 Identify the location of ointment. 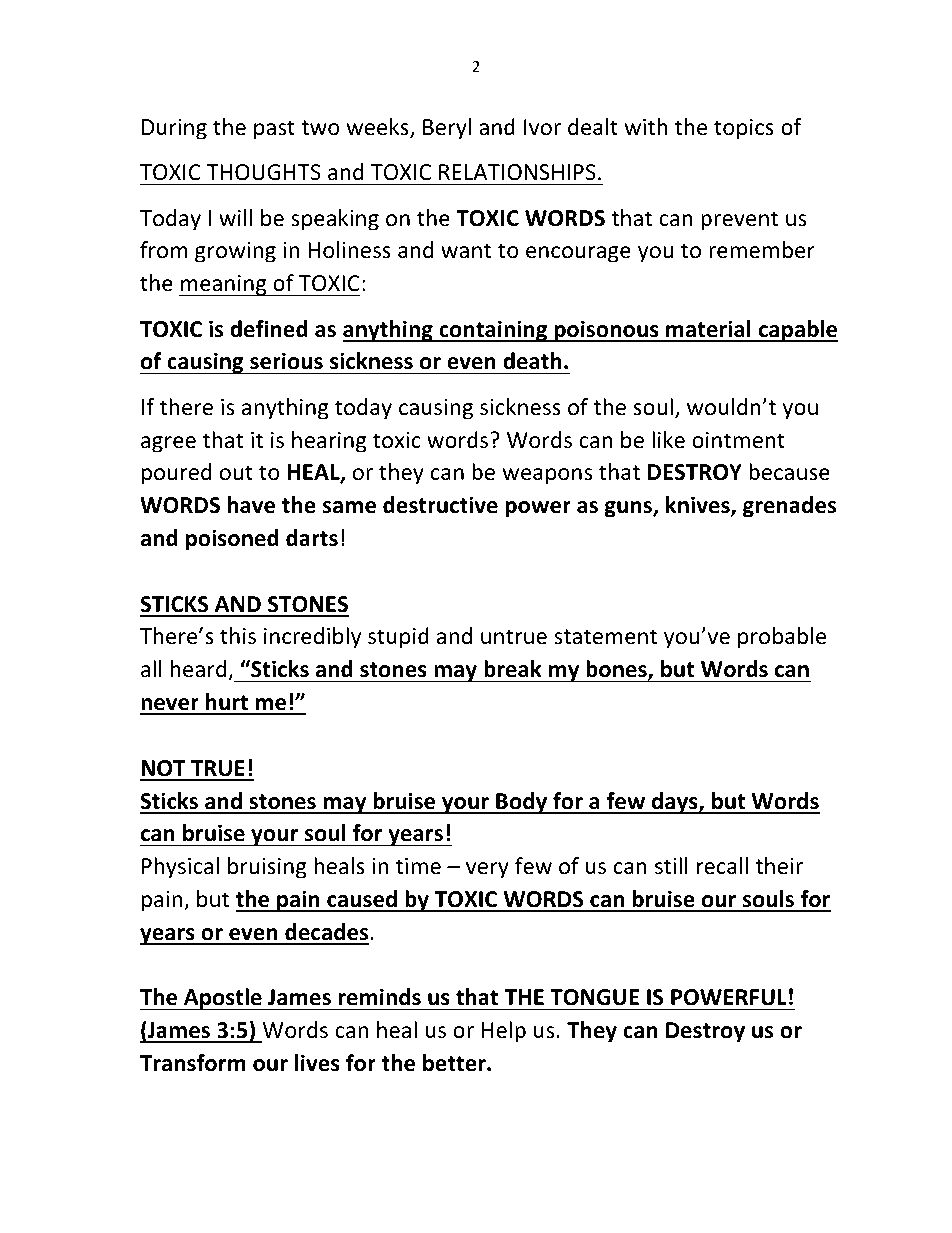
(738, 440).
